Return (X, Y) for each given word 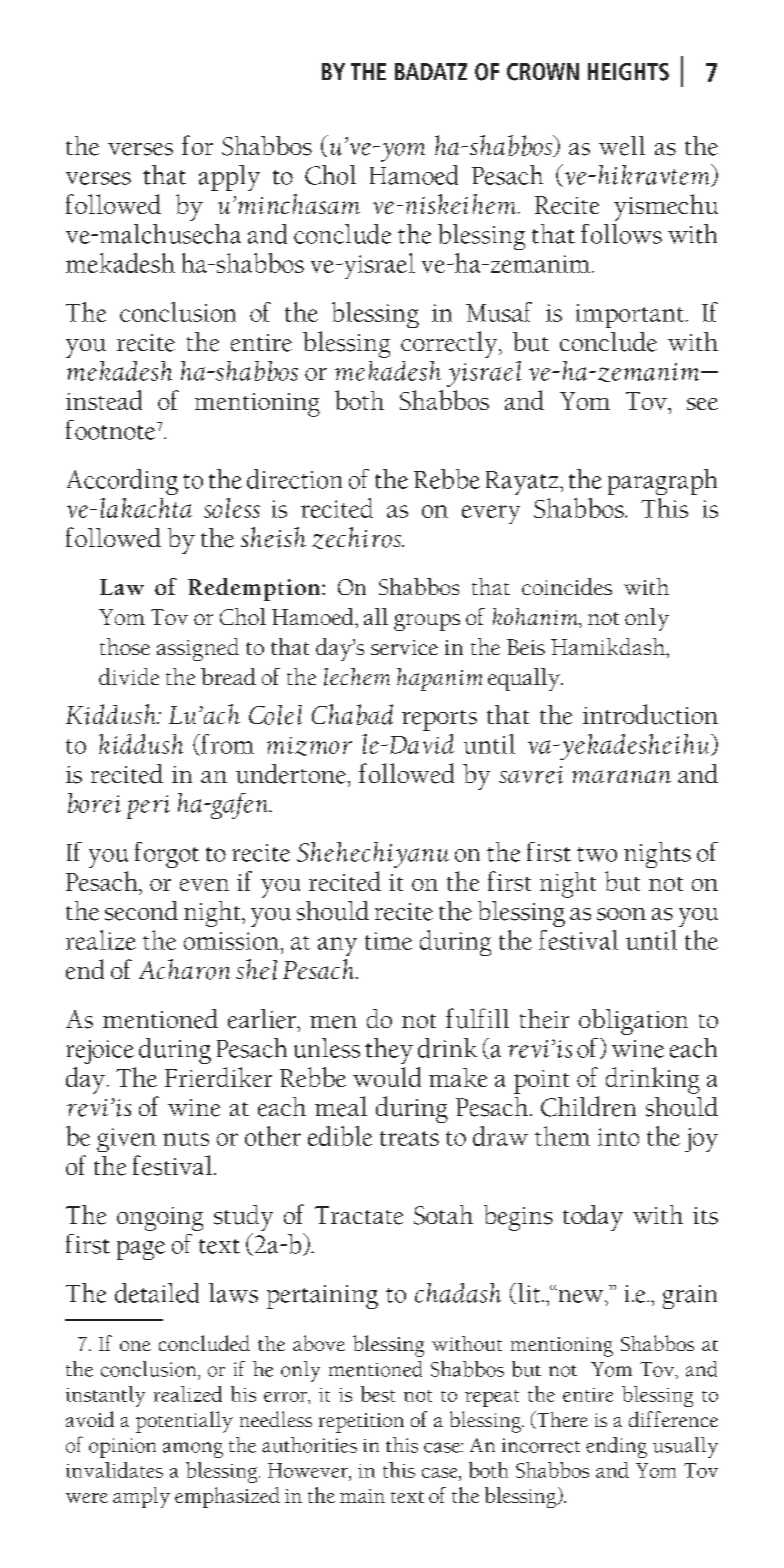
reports (439, 720)
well (622, 146)
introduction (650, 714)
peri (148, 807)
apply (229, 178)
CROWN (543, 72)
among (193, 1450)
